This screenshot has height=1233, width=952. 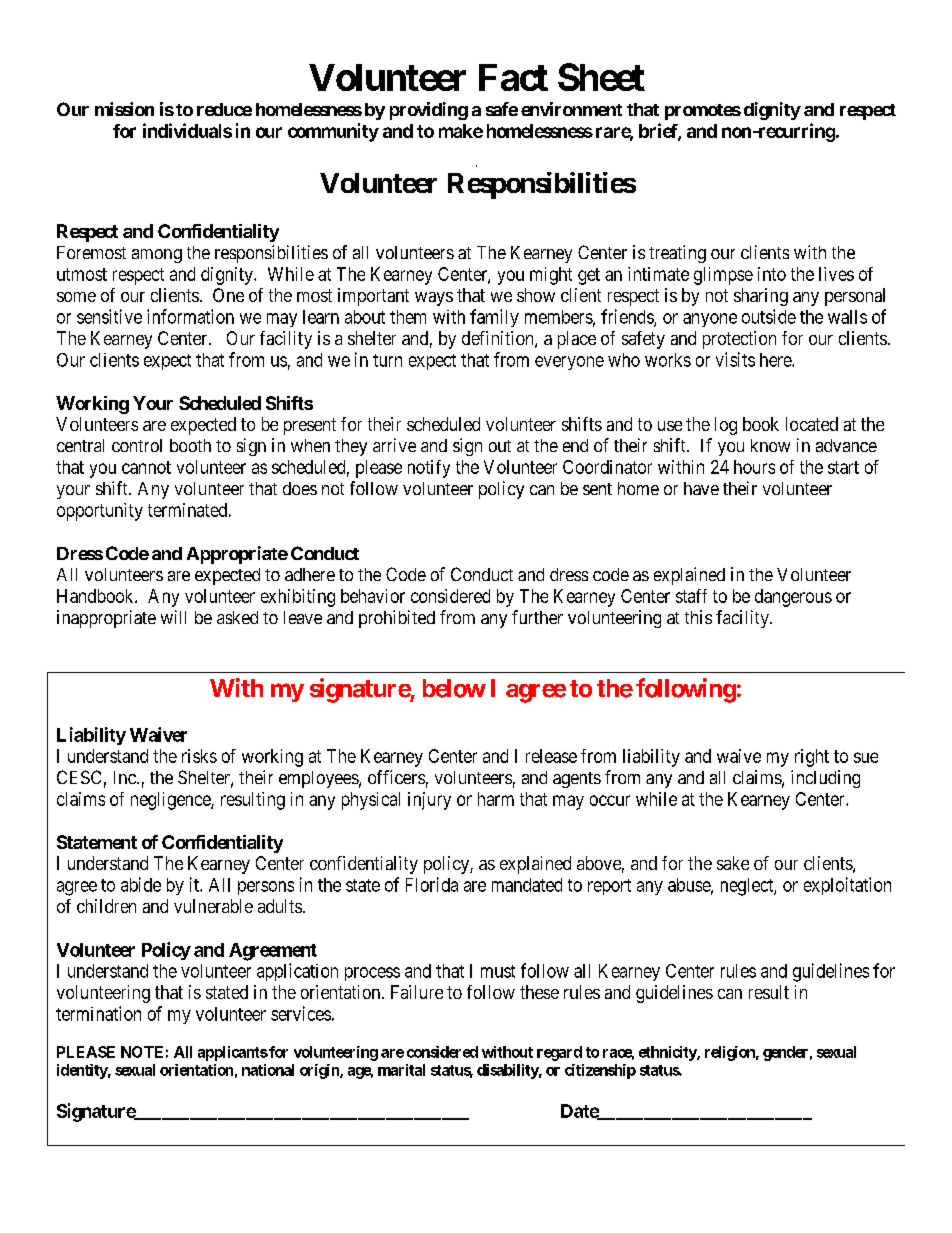 What do you see at coordinates (142, 1052) in the screenshot?
I see `NOTE` at bounding box center [142, 1052].
